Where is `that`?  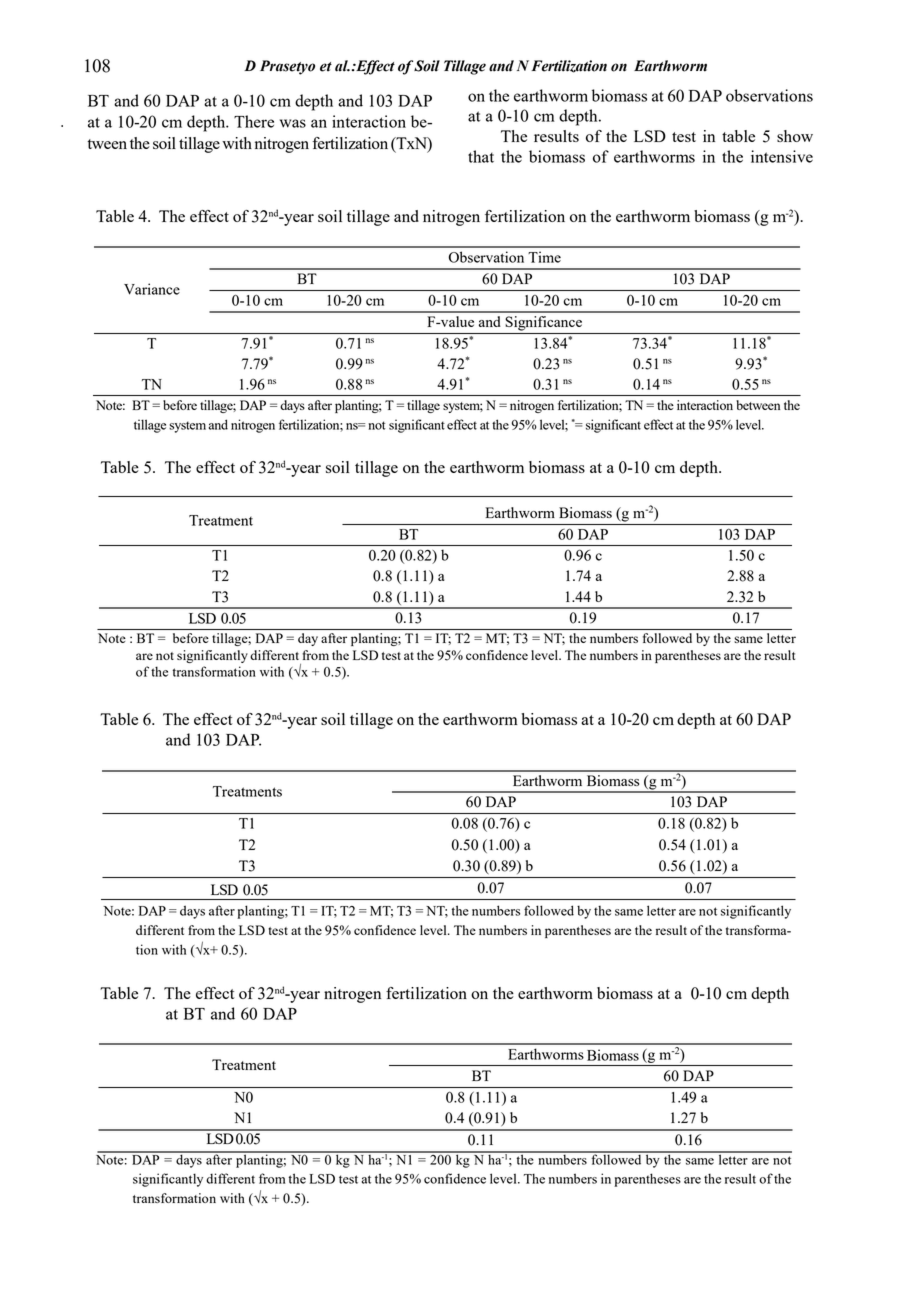 that is located at coordinates (481, 156).
